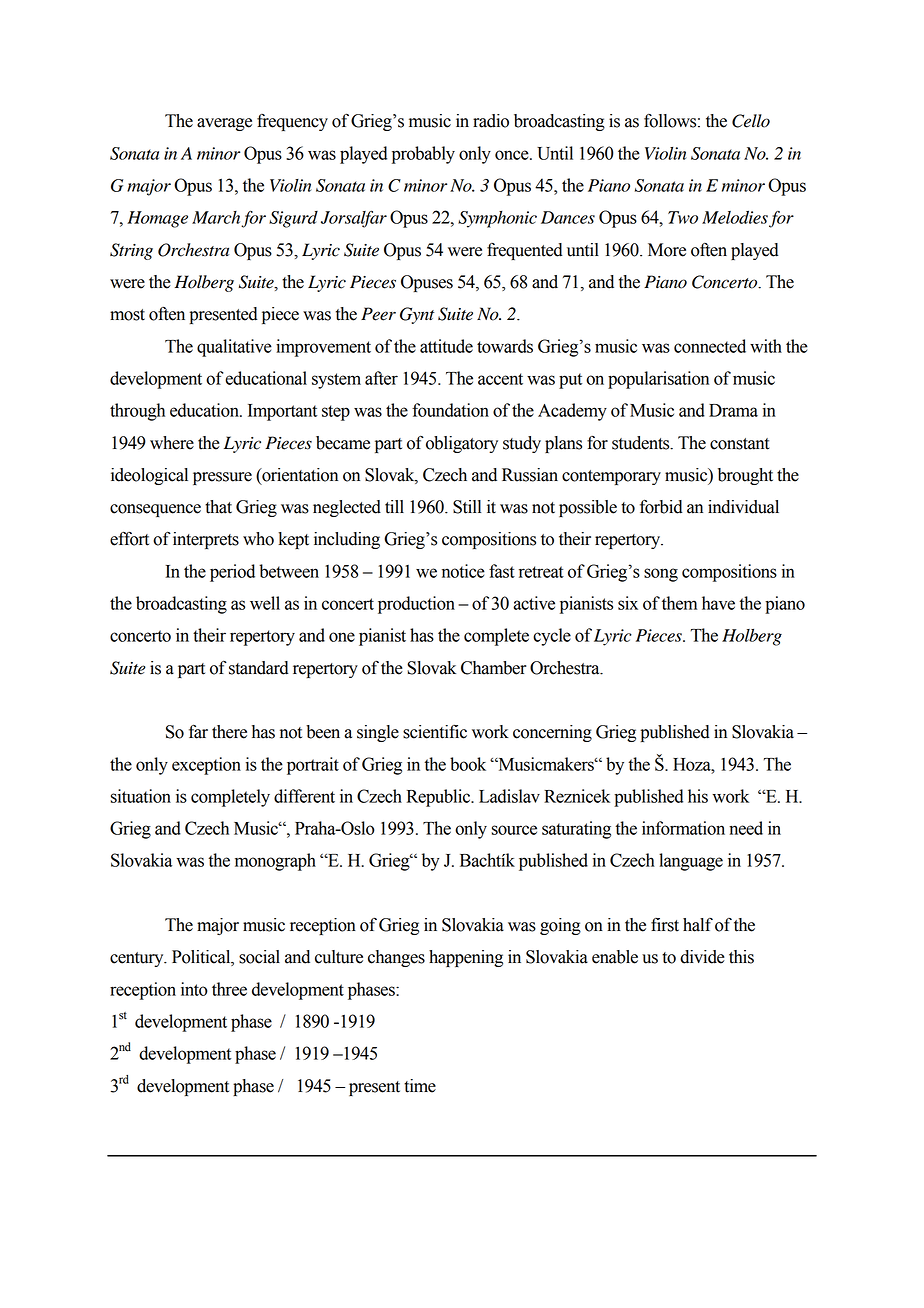 The width and height of the screenshot is (924, 1308). What do you see at coordinates (224, 124) in the screenshot?
I see `average` at bounding box center [224, 124].
